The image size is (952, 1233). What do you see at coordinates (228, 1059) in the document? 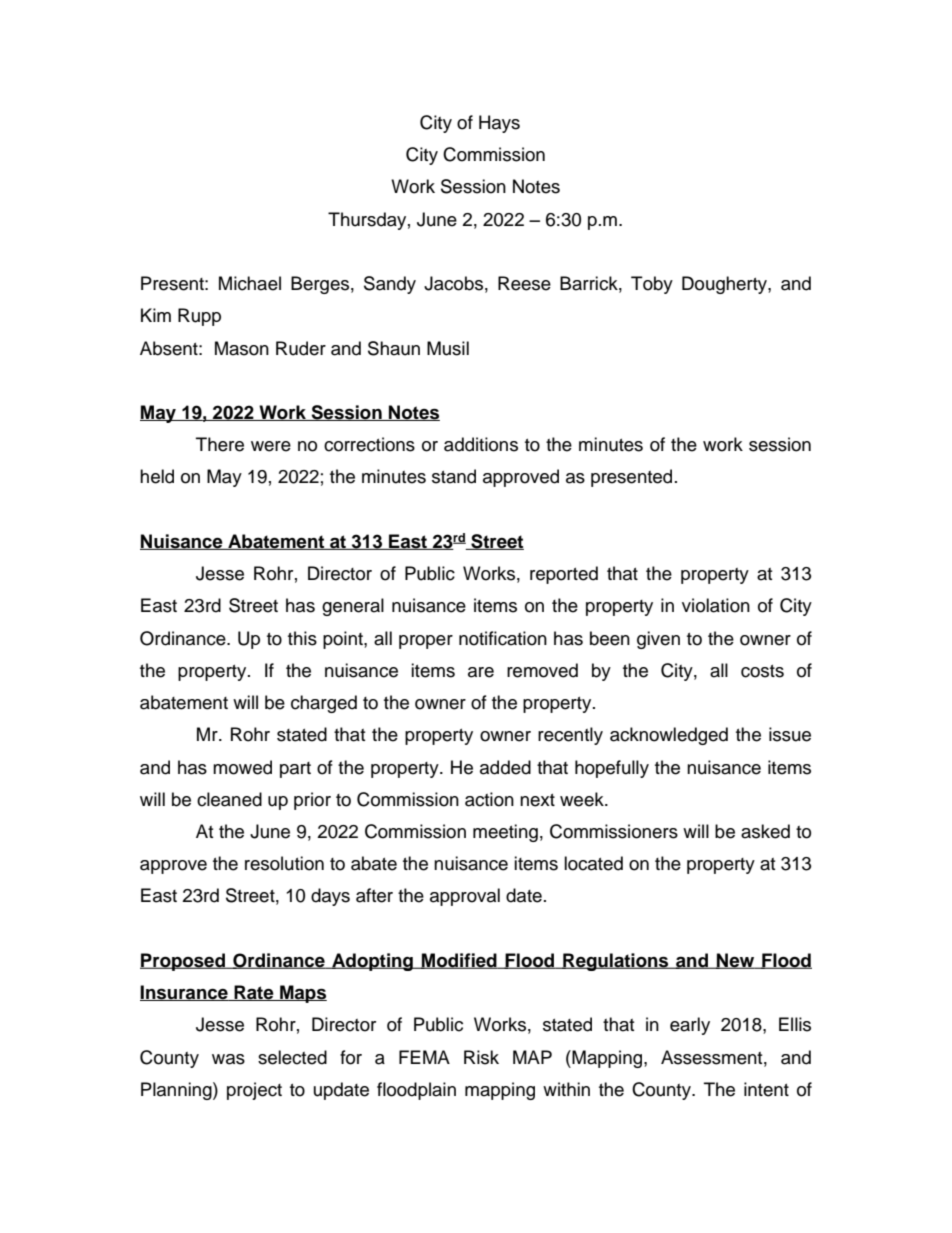
I see `was` at bounding box center [228, 1059].
